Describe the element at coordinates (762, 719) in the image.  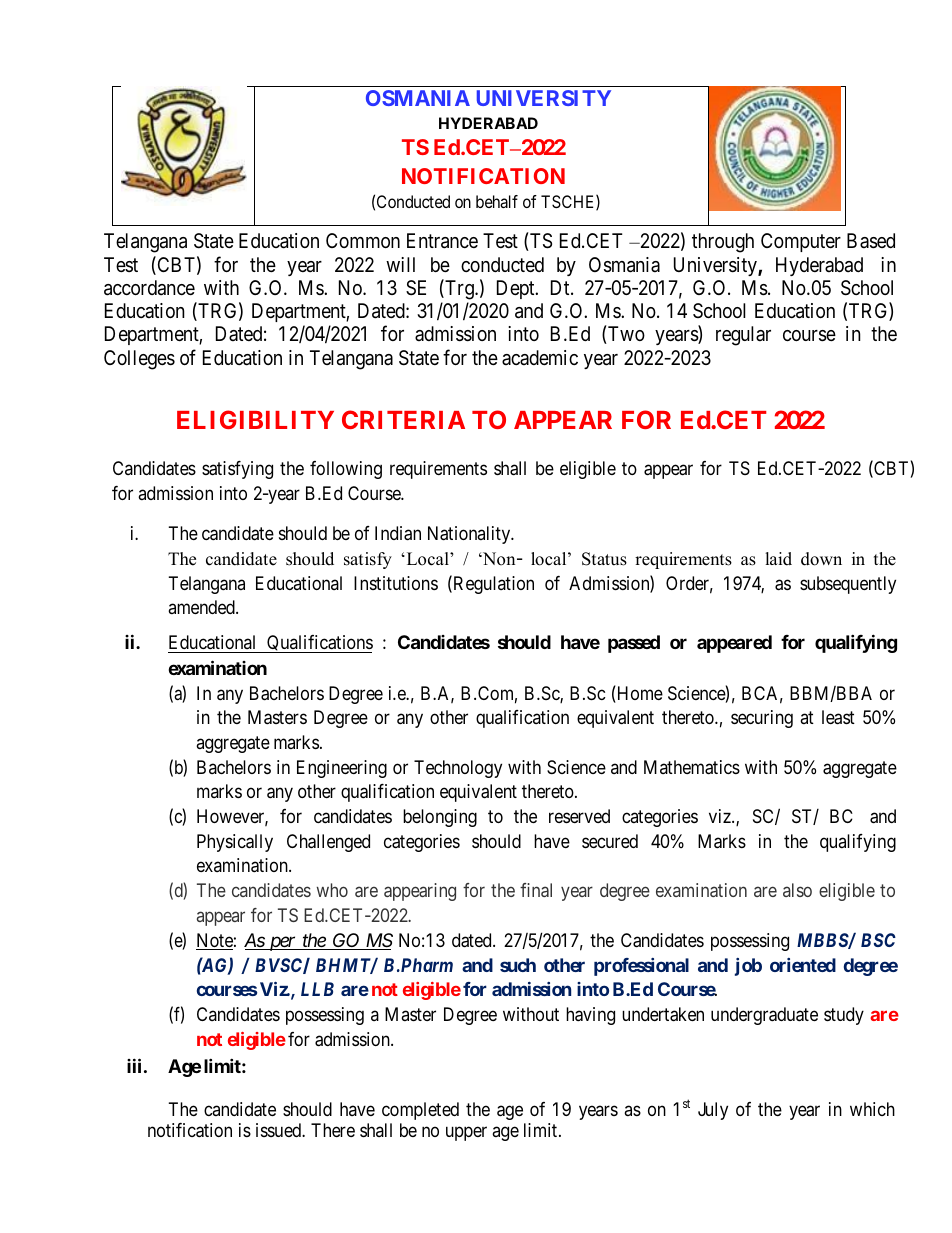
I see `securing` at that location.
